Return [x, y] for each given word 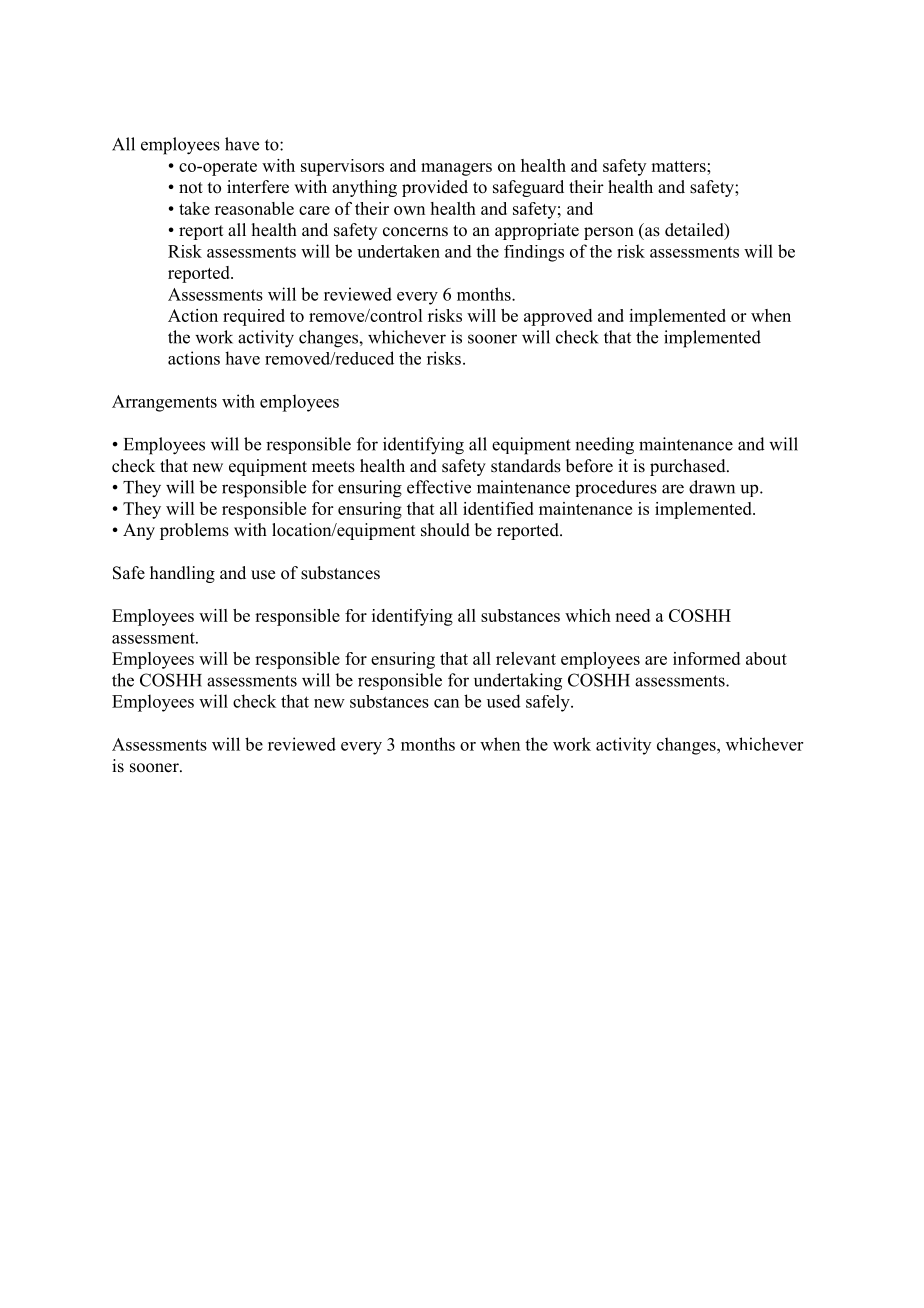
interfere [258, 187]
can [446, 703]
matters [679, 166]
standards [526, 466]
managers [456, 169]
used [504, 701]
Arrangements [164, 403]
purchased [689, 467]
